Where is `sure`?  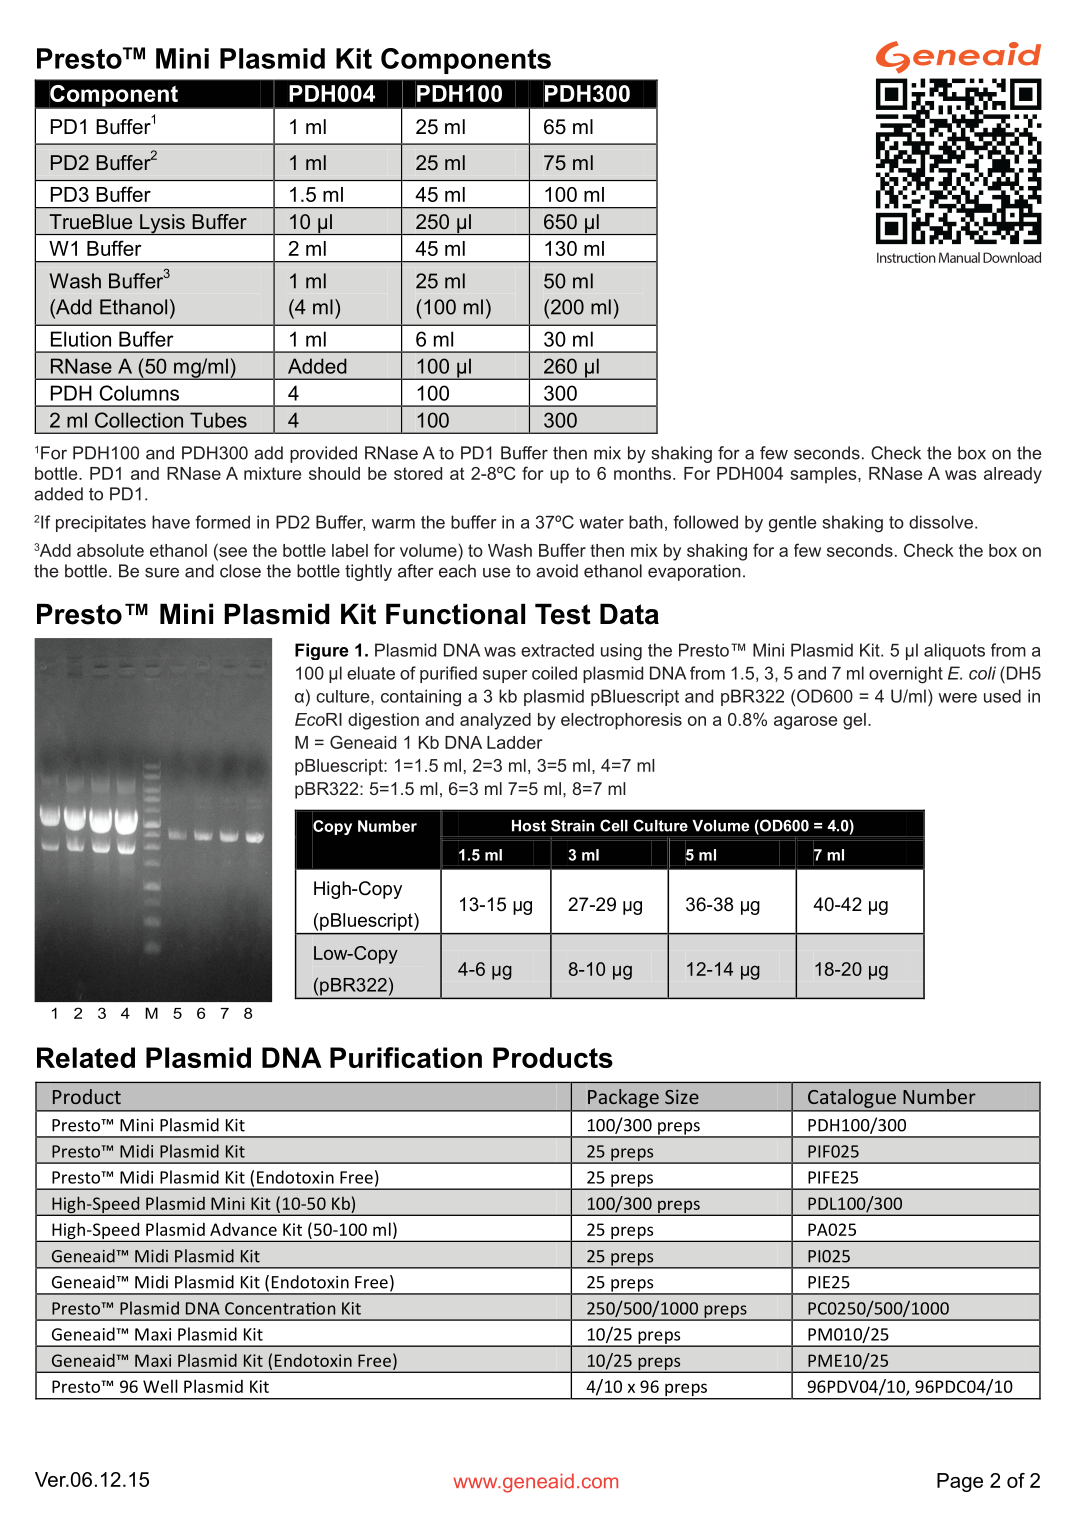 sure is located at coordinates (162, 572).
